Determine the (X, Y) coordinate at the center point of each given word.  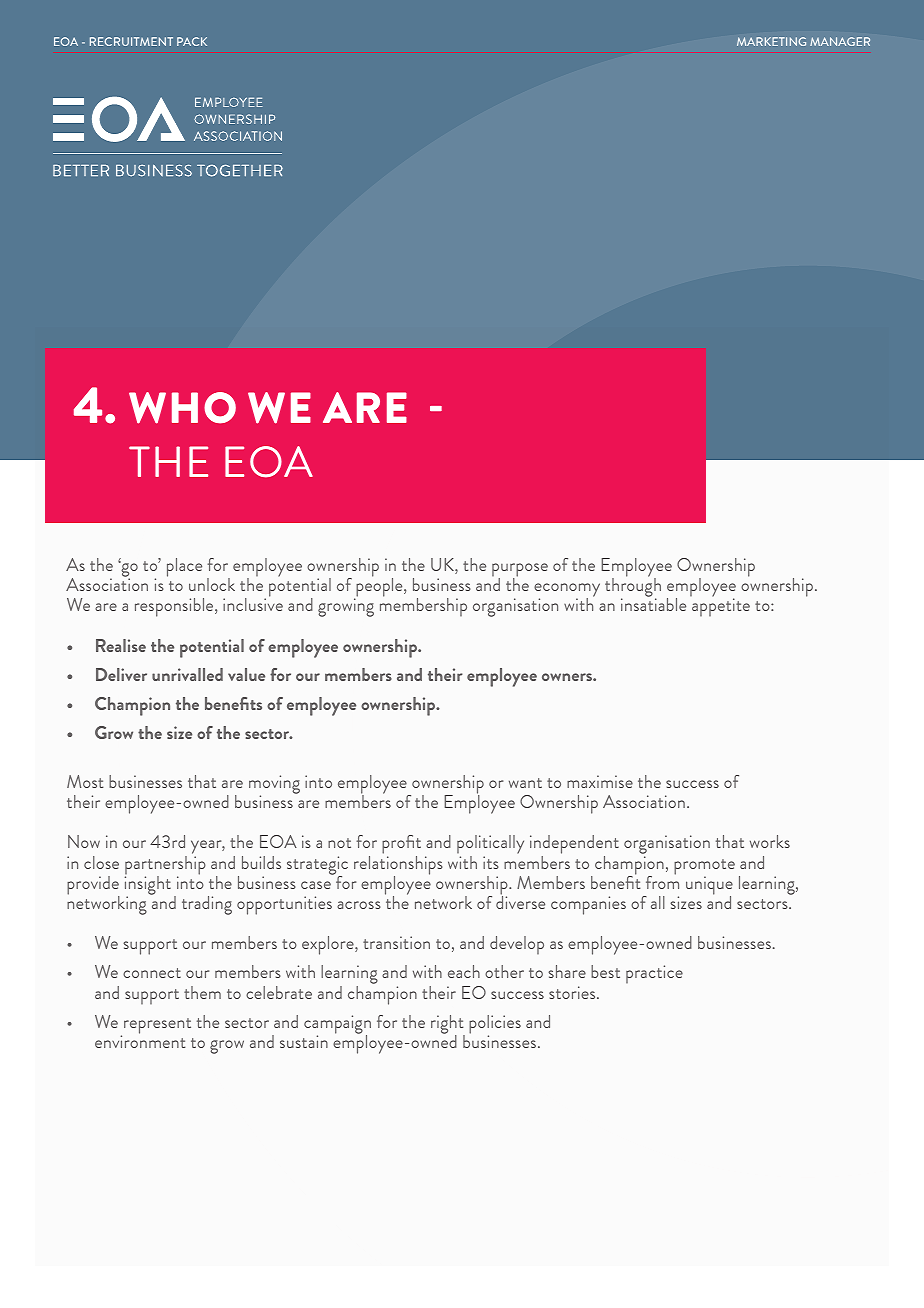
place (184, 567)
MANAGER (840, 41)
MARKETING (771, 41)
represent (157, 1026)
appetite (721, 607)
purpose (520, 571)
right (448, 1025)
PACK (192, 41)
